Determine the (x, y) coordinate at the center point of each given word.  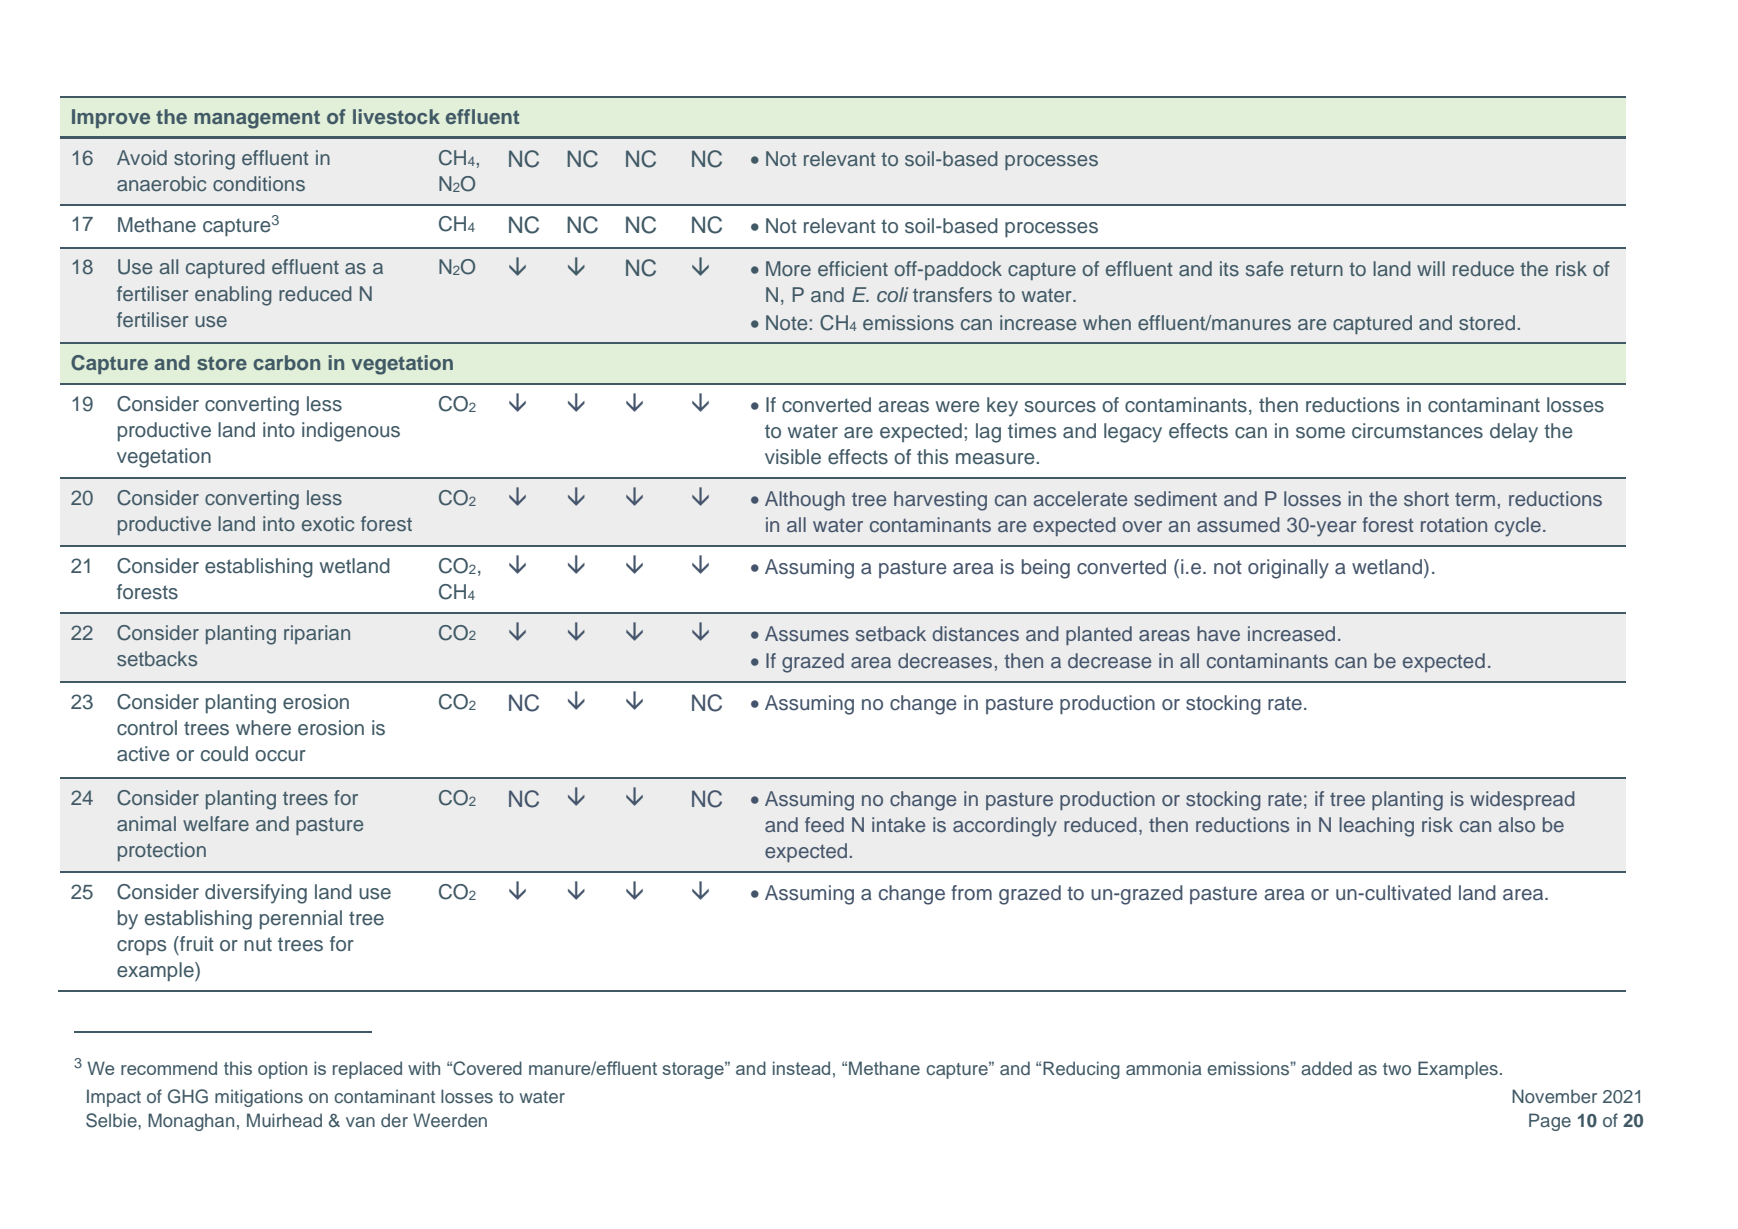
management (257, 119)
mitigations (259, 1098)
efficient (853, 269)
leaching (1376, 827)
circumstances (1417, 431)
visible (793, 457)
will (1431, 268)
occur (280, 756)
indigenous (351, 432)
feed (824, 824)
